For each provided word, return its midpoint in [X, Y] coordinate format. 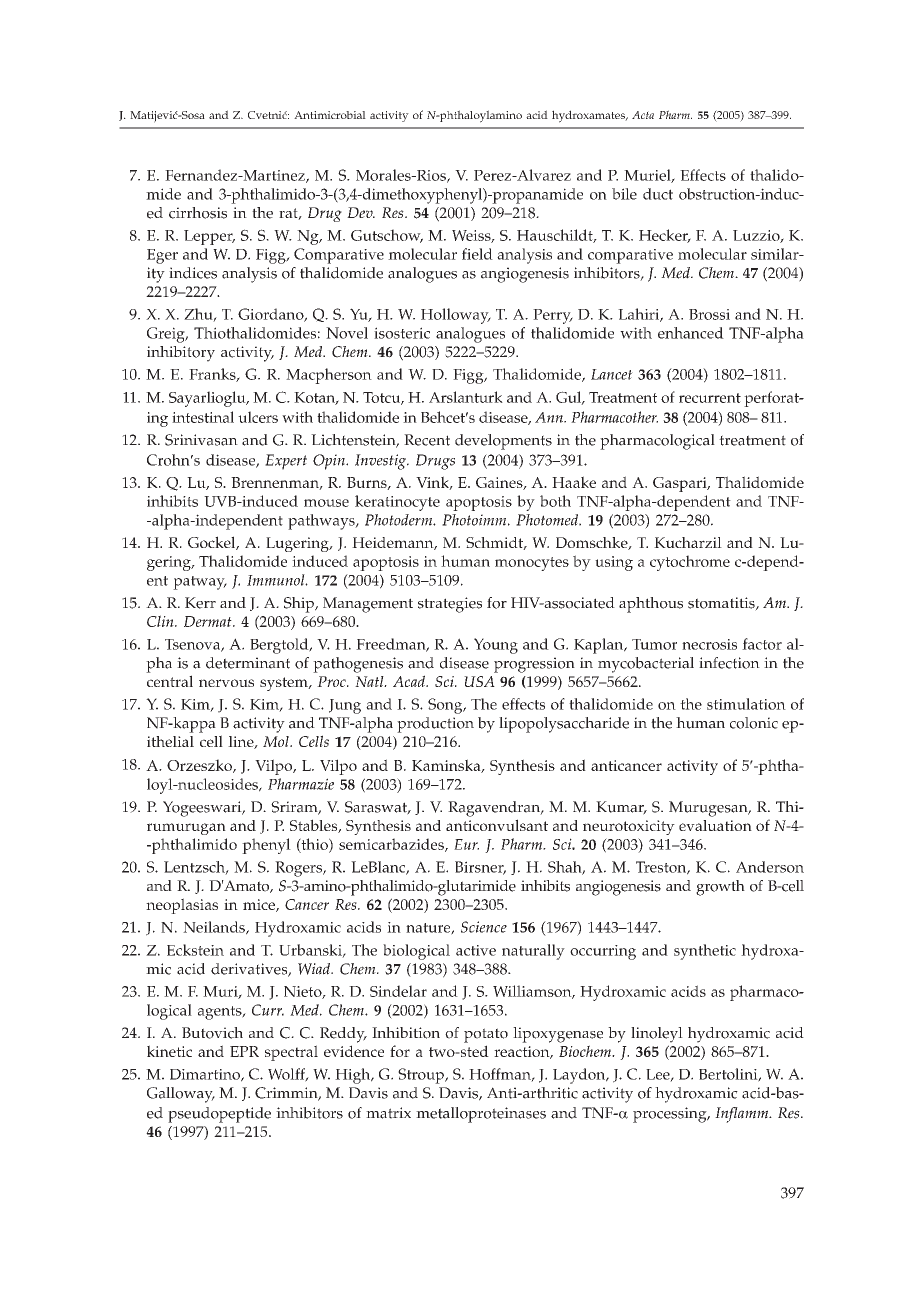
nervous [226, 683]
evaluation [715, 825]
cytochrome [690, 563]
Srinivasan [201, 440]
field [477, 254]
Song [446, 706]
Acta [643, 115]
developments [503, 442]
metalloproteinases [481, 1115]
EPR [244, 1051]
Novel [347, 333]
